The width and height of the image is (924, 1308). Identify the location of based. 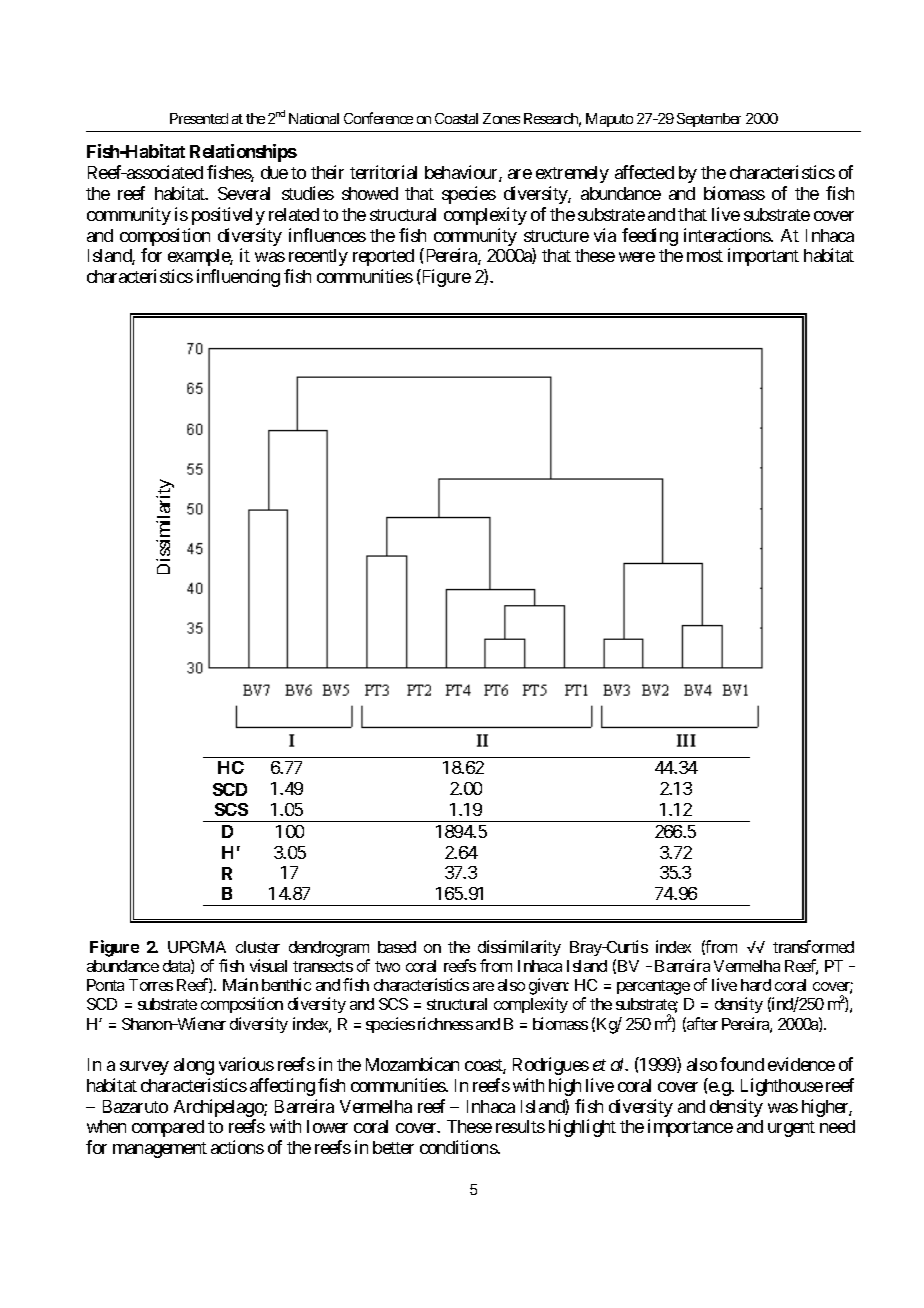
(397, 947).
